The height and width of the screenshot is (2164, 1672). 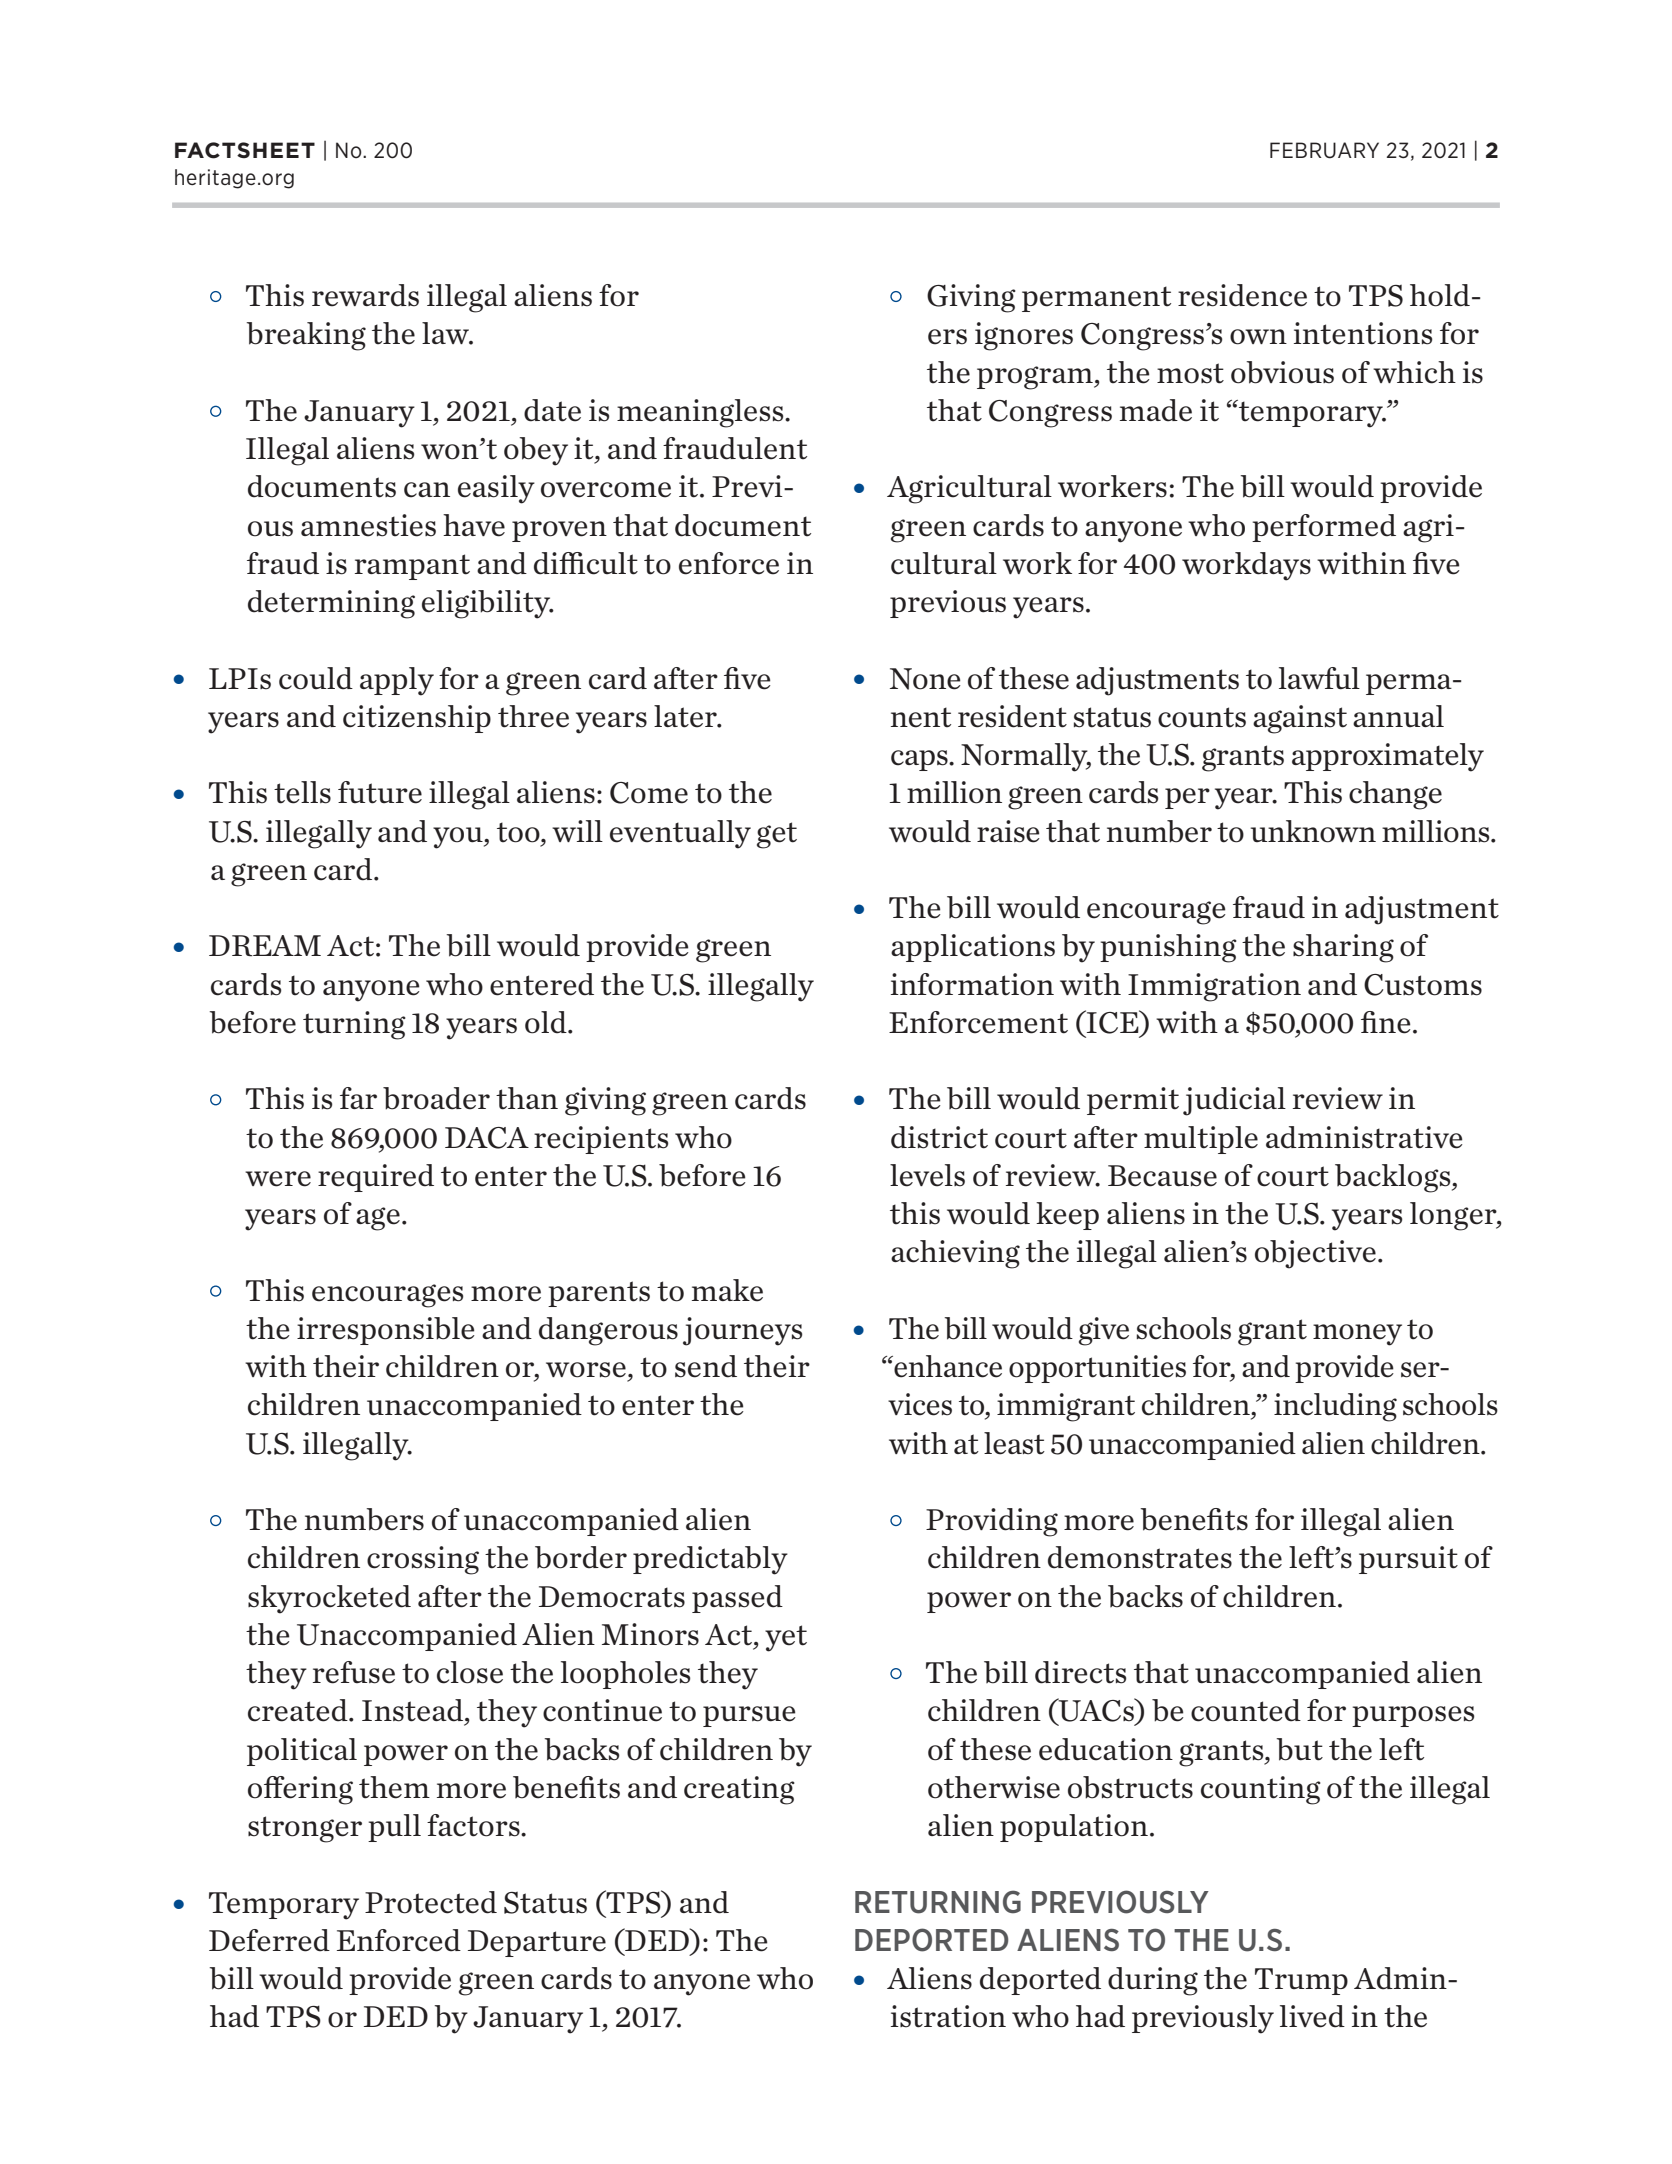 What do you see at coordinates (920, 760) in the screenshot?
I see `caps` at bounding box center [920, 760].
